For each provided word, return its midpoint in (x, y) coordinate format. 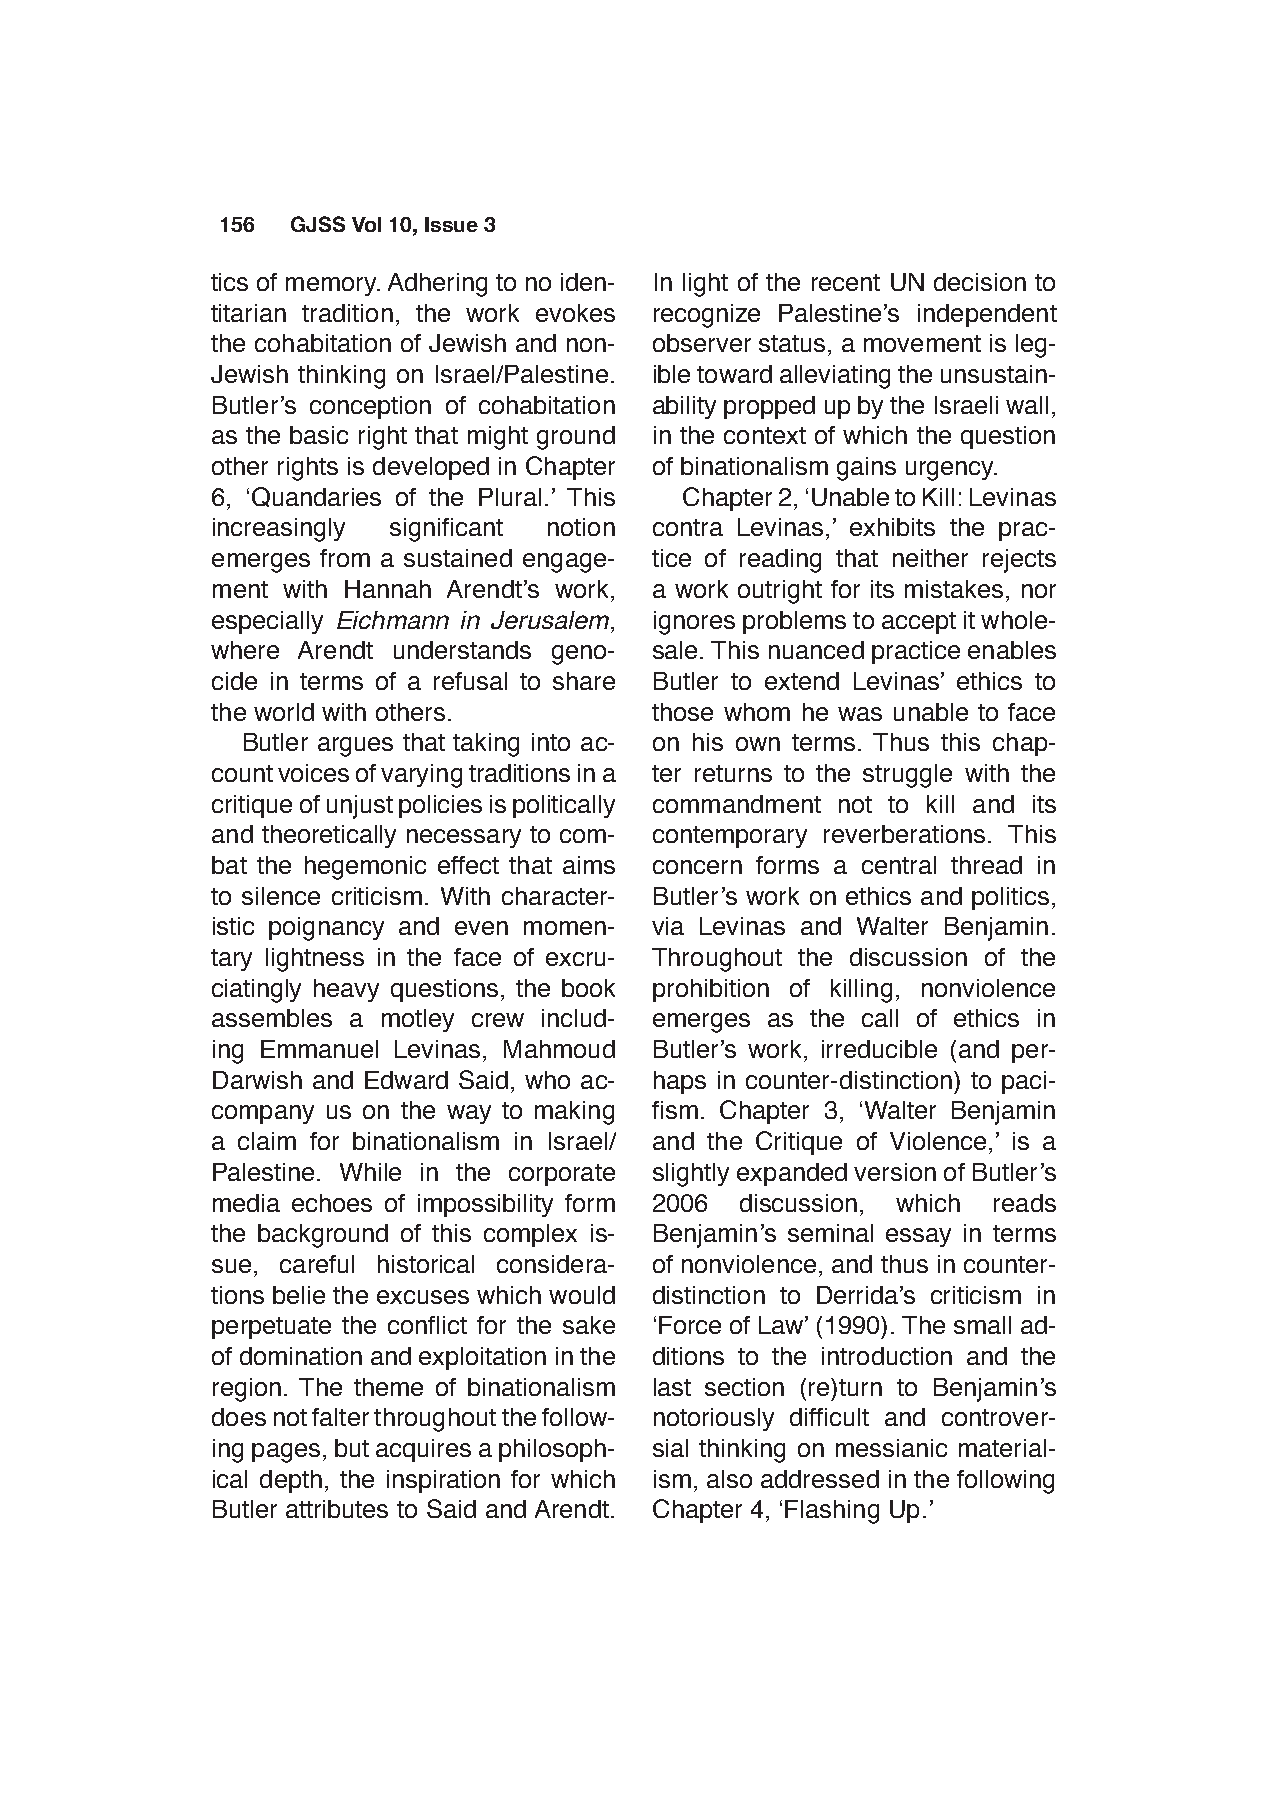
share (584, 681)
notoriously (714, 1419)
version (895, 1172)
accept (919, 623)
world (284, 712)
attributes (337, 1509)
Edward (406, 1080)
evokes (575, 313)
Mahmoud (559, 1049)
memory (332, 286)
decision (980, 282)
